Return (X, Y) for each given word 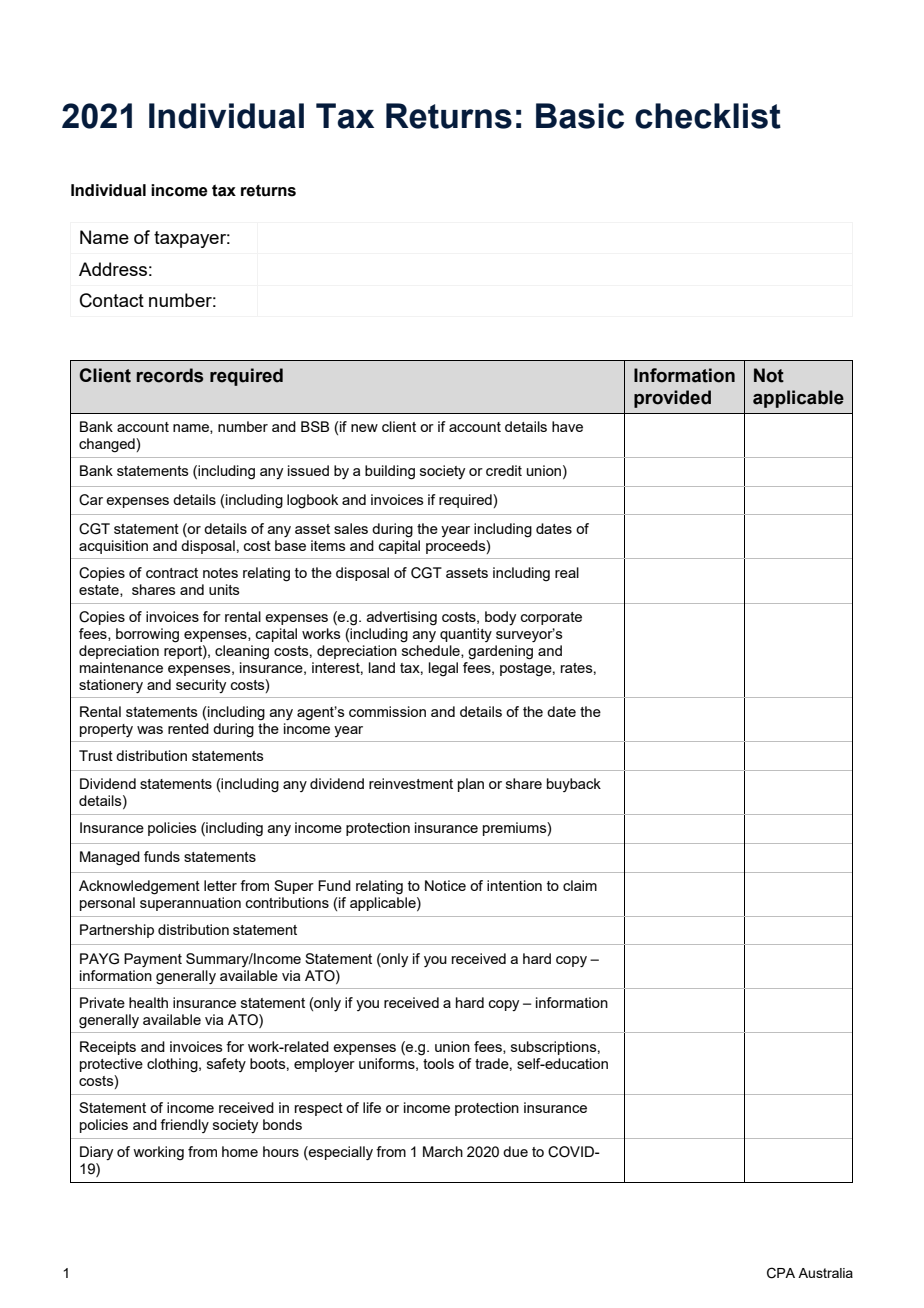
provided (672, 399)
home (240, 1151)
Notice (445, 885)
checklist (708, 116)
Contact (112, 300)
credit (504, 470)
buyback (574, 785)
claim (580, 885)
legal (443, 669)
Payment (153, 960)
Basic (580, 116)
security (201, 686)
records (170, 375)
